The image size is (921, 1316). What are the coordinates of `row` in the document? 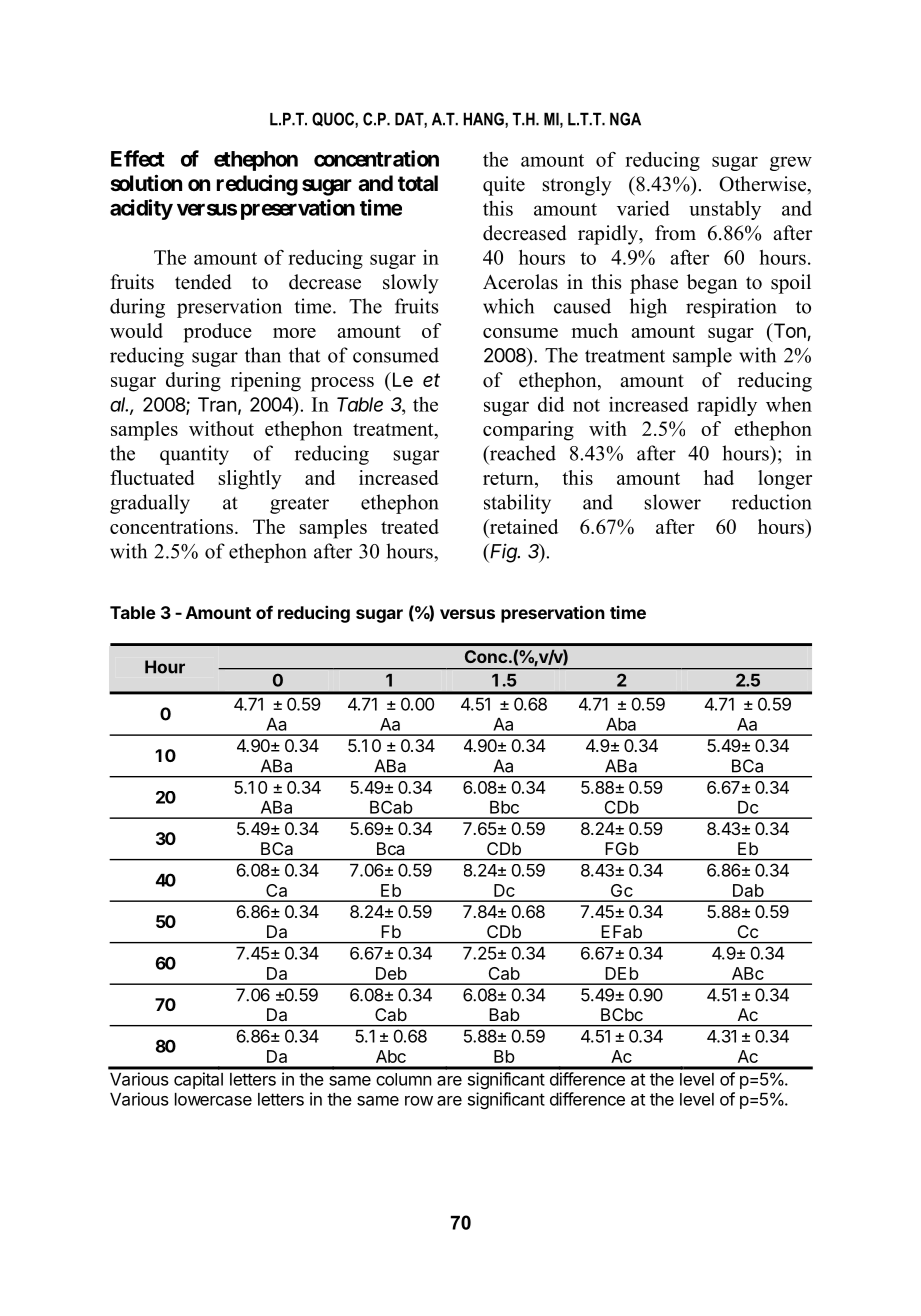 It's located at (419, 1101).
